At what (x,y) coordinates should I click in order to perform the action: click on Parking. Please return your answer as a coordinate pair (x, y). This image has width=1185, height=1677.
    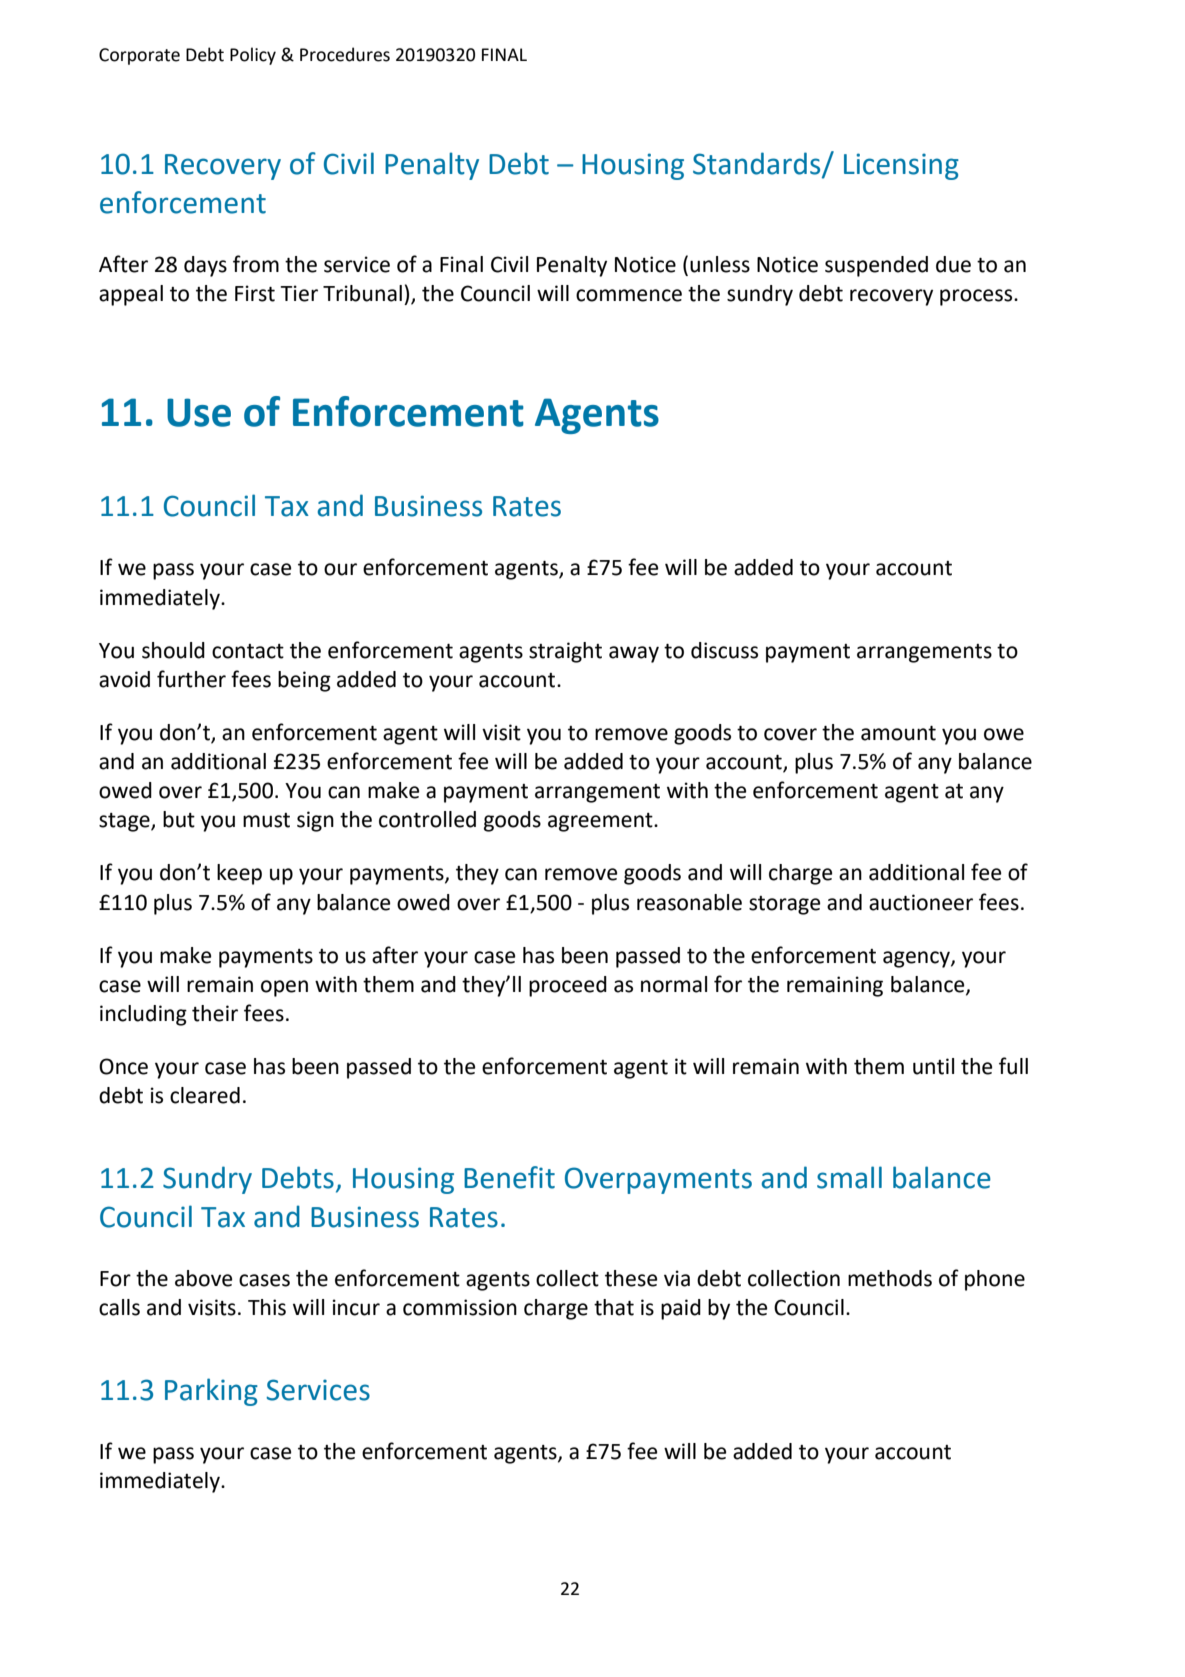
    Looking at the image, I should click on (211, 1392).
